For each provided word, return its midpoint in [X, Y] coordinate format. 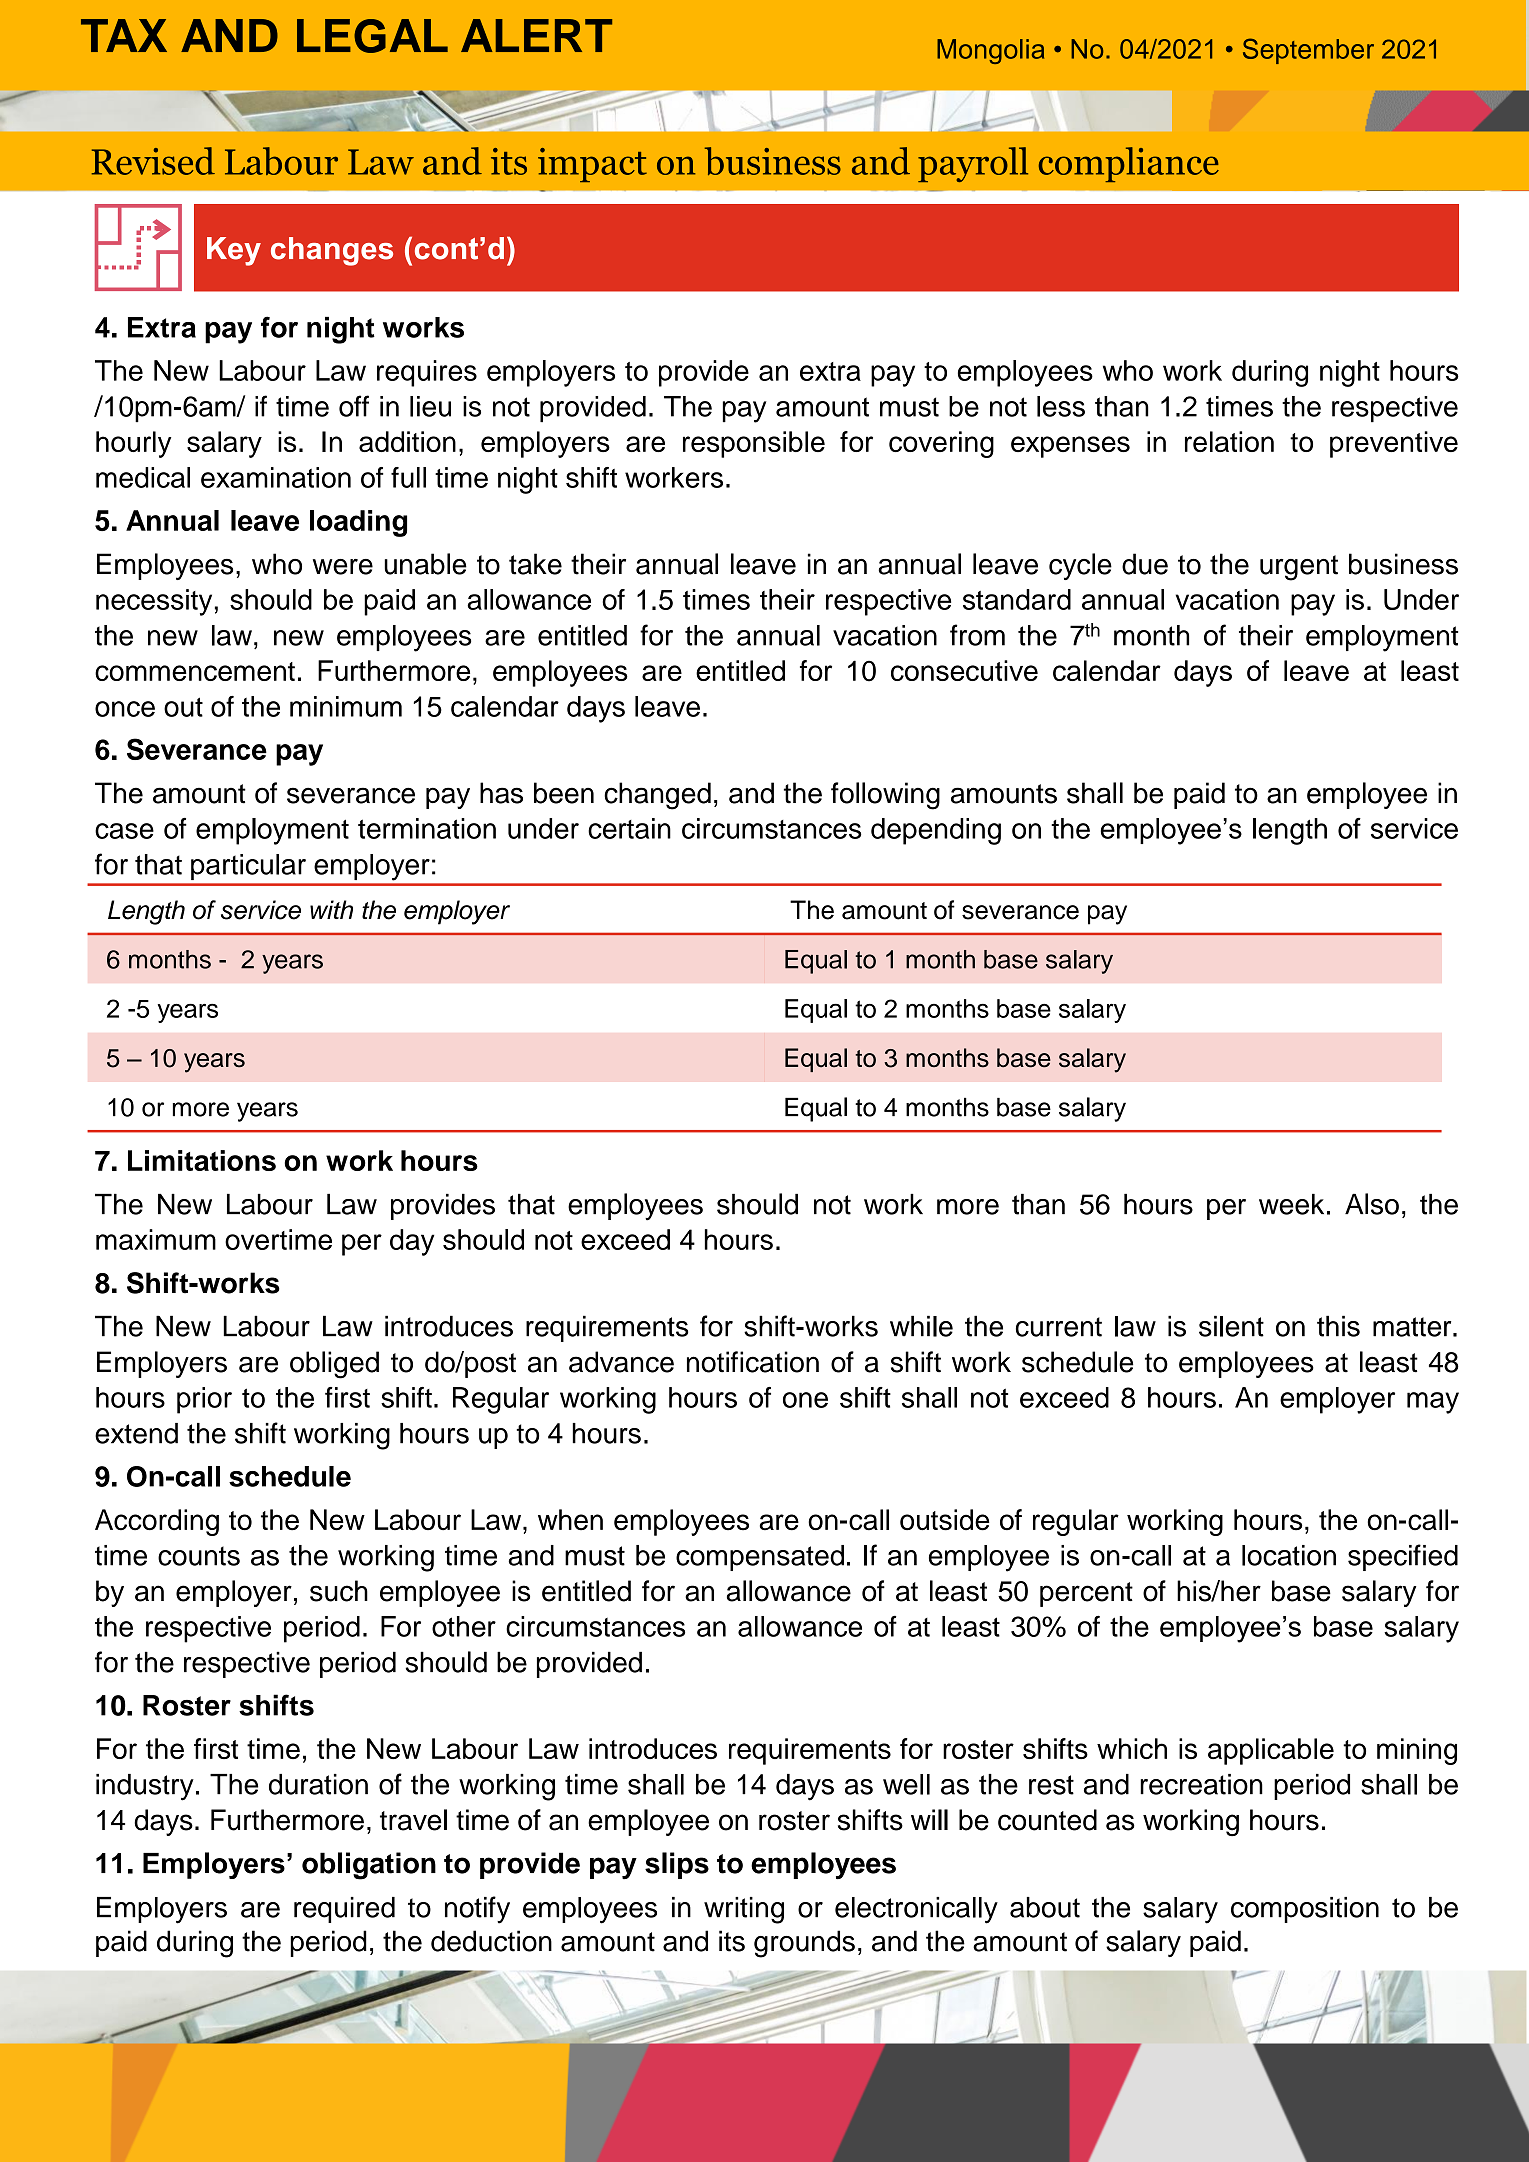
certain [629, 828]
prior [204, 1400]
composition [1305, 1910]
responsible [754, 444]
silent [1231, 1326]
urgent [1299, 568]
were [343, 567]
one [805, 1400]
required [344, 1910]
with [331, 909]
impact [592, 165]
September [1308, 51]
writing [744, 1910]
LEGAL [372, 36]
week [1291, 1204]
